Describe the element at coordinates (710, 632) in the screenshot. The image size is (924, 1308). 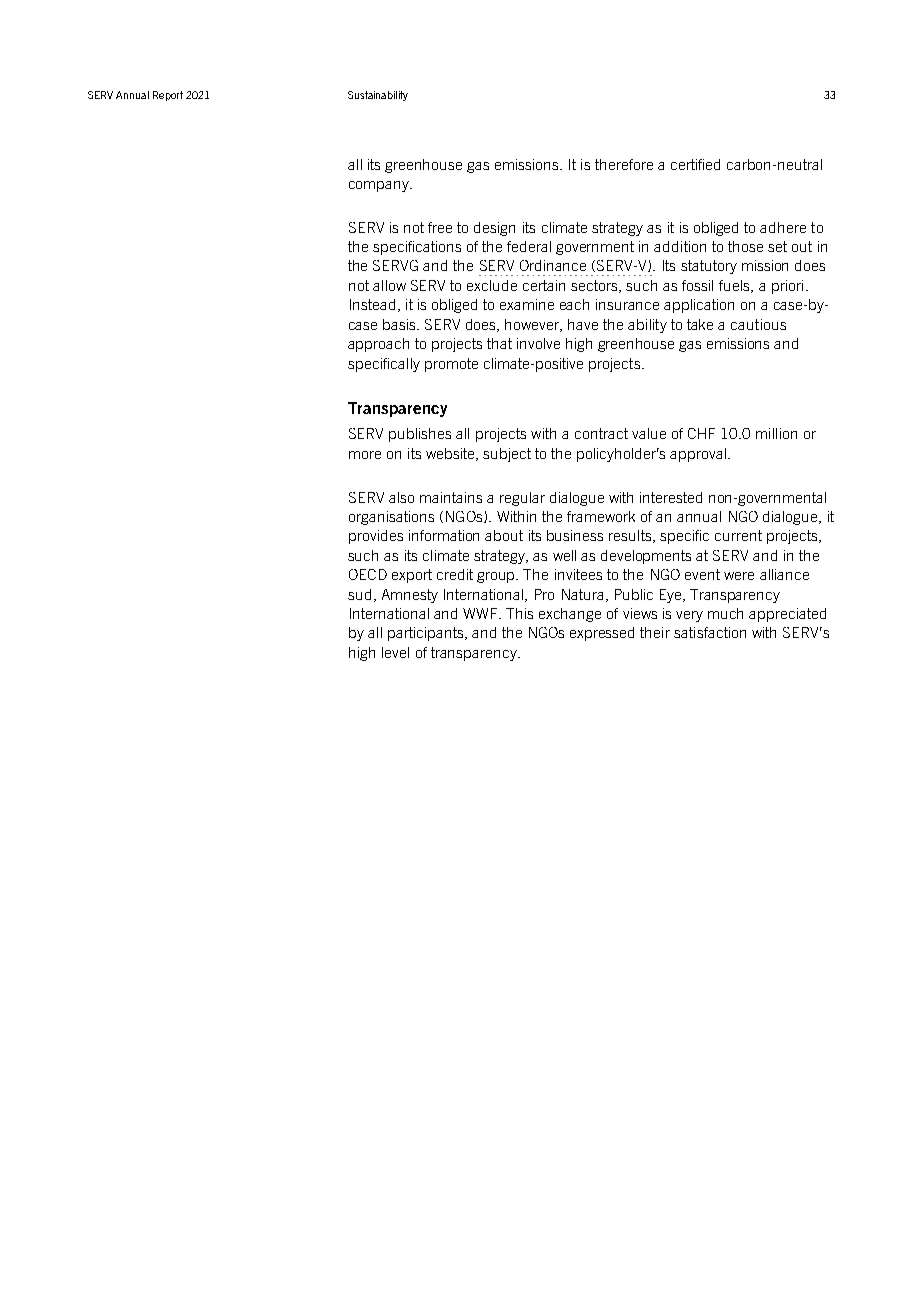
I see `satisfaction` at that location.
